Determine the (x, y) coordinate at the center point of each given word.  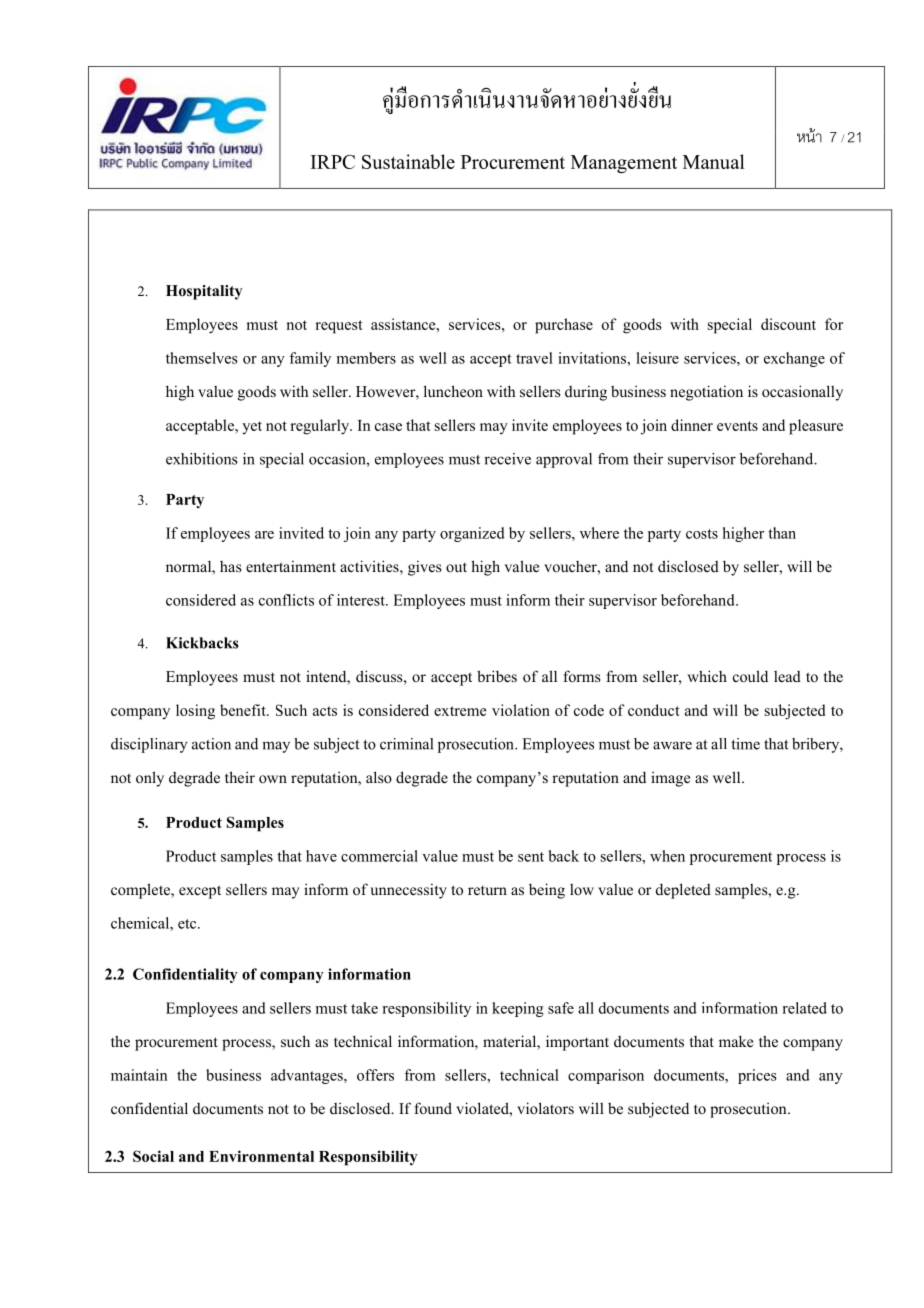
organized (472, 534)
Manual (714, 161)
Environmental (261, 1156)
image (670, 779)
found (433, 1108)
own (273, 779)
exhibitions (202, 459)
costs (702, 534)
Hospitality (204, 292)
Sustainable (408, 161)
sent (531, 857)
